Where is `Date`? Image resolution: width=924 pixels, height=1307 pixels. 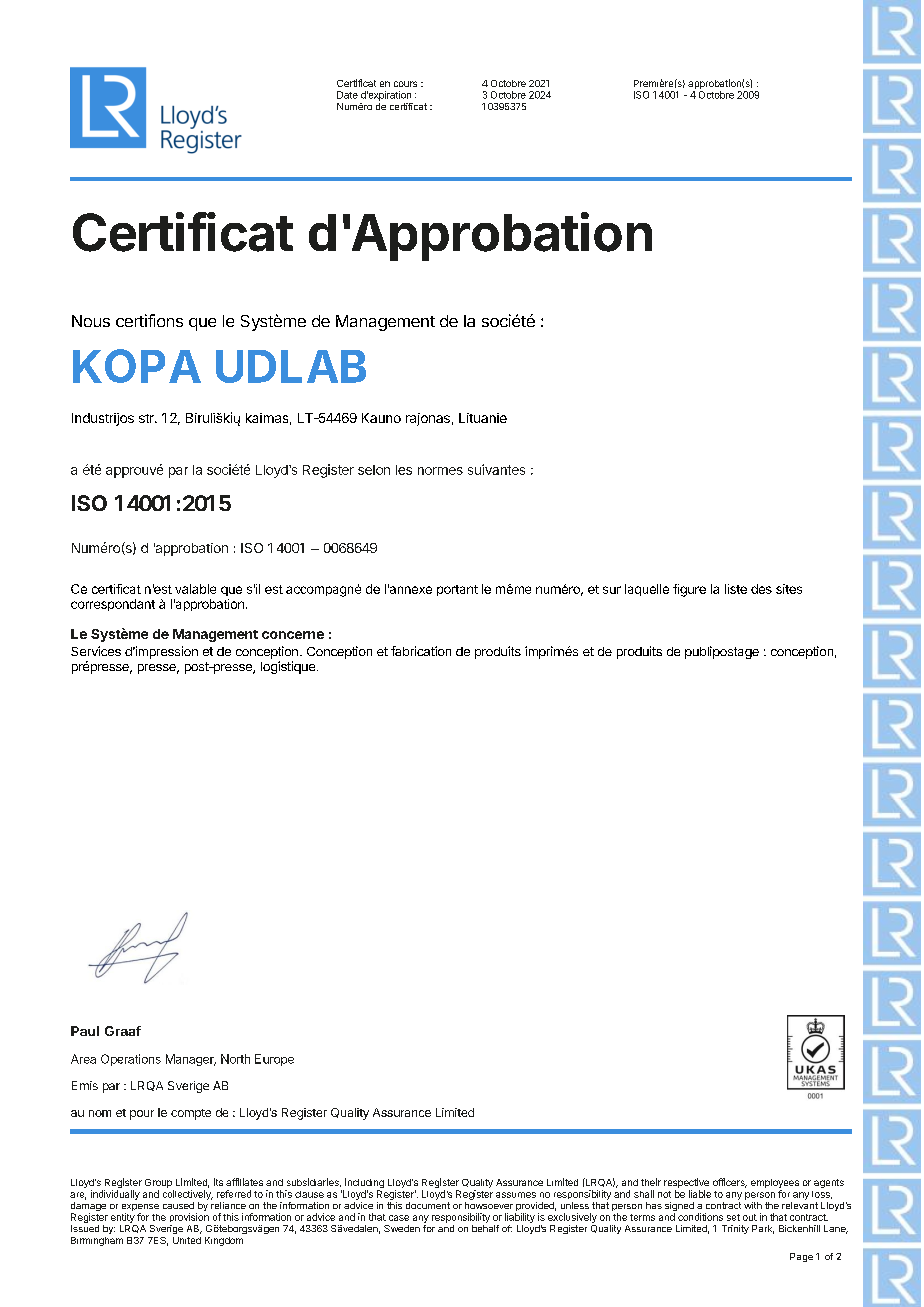 Date is located at coordinates (347, 95).
